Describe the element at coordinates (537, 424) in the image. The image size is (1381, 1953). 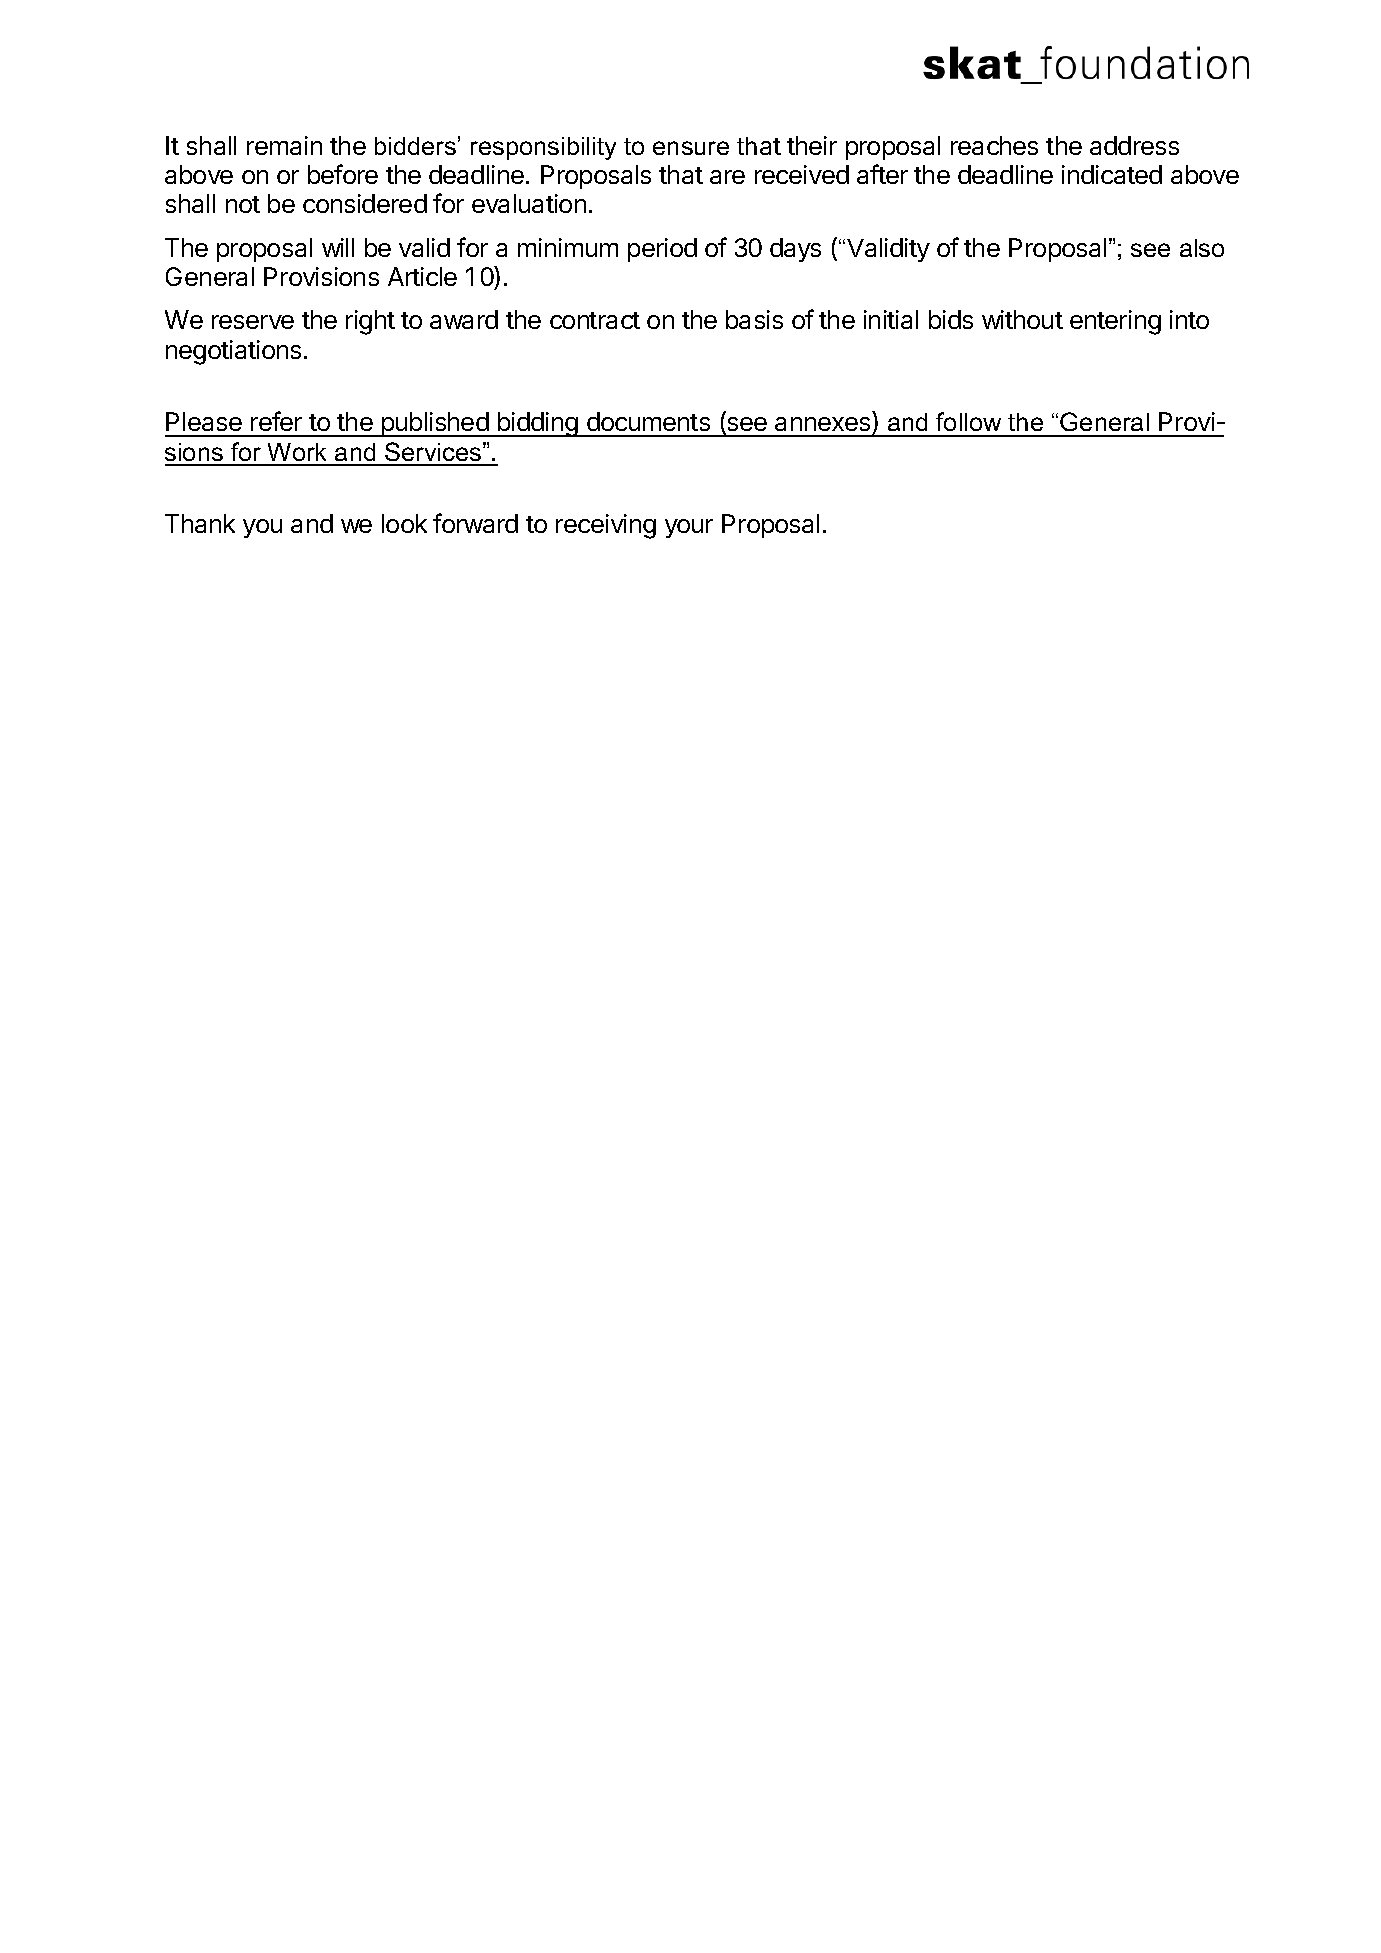
I see `bidding` at that location.
